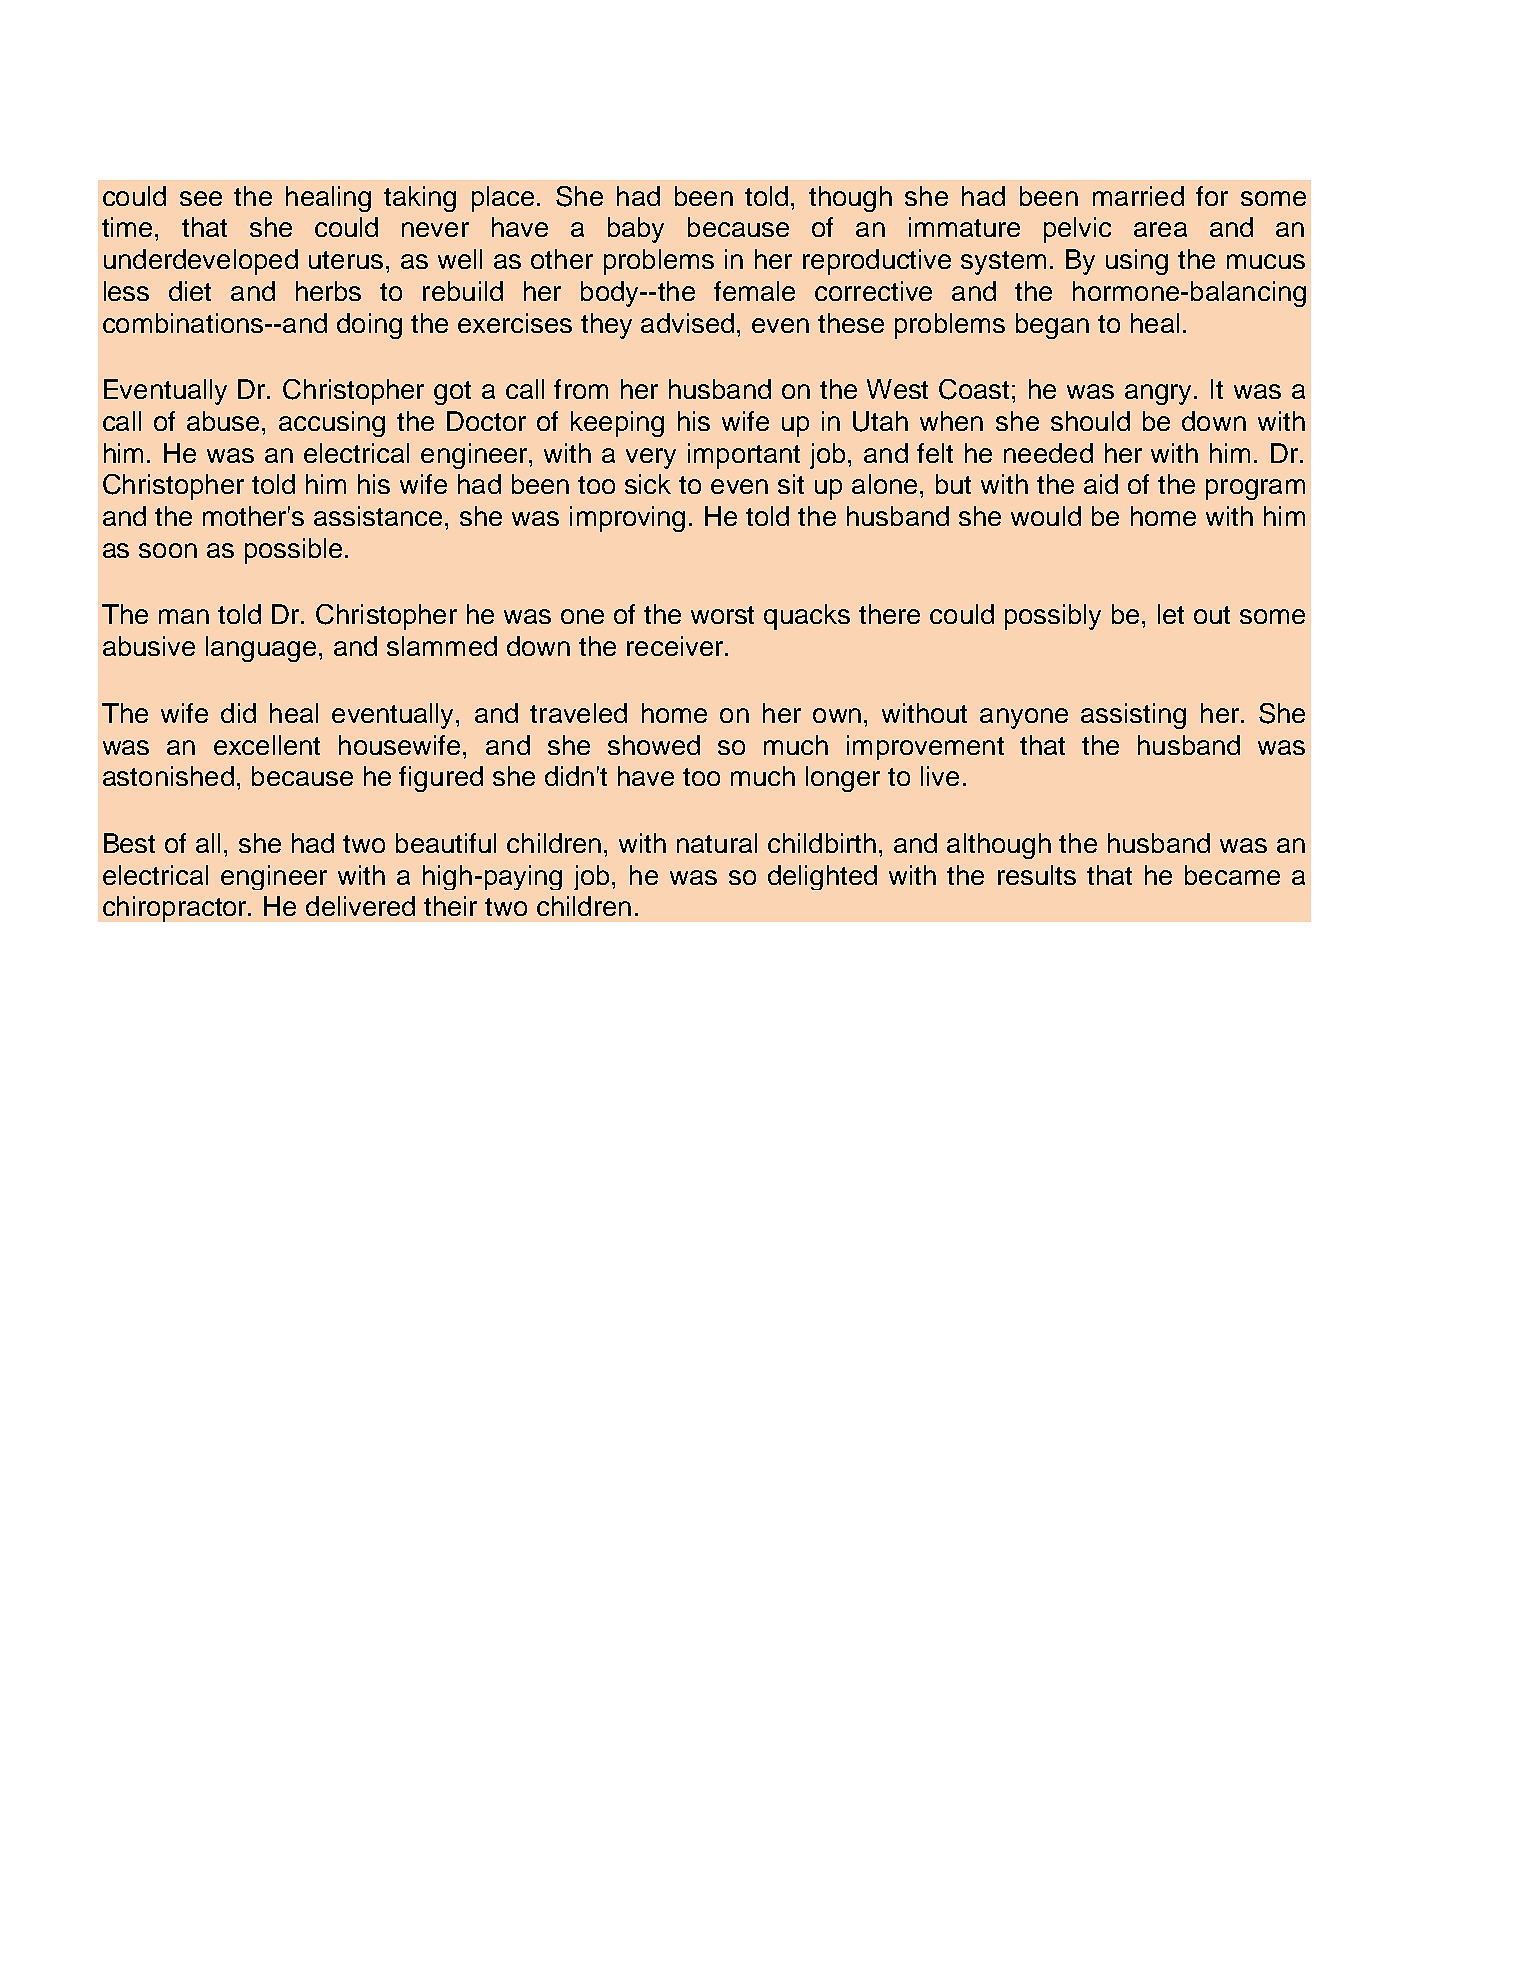 The image size is (1532, 1983). Describe the element at coordinates (1160, 229) in the image. I see `area` at that location.
